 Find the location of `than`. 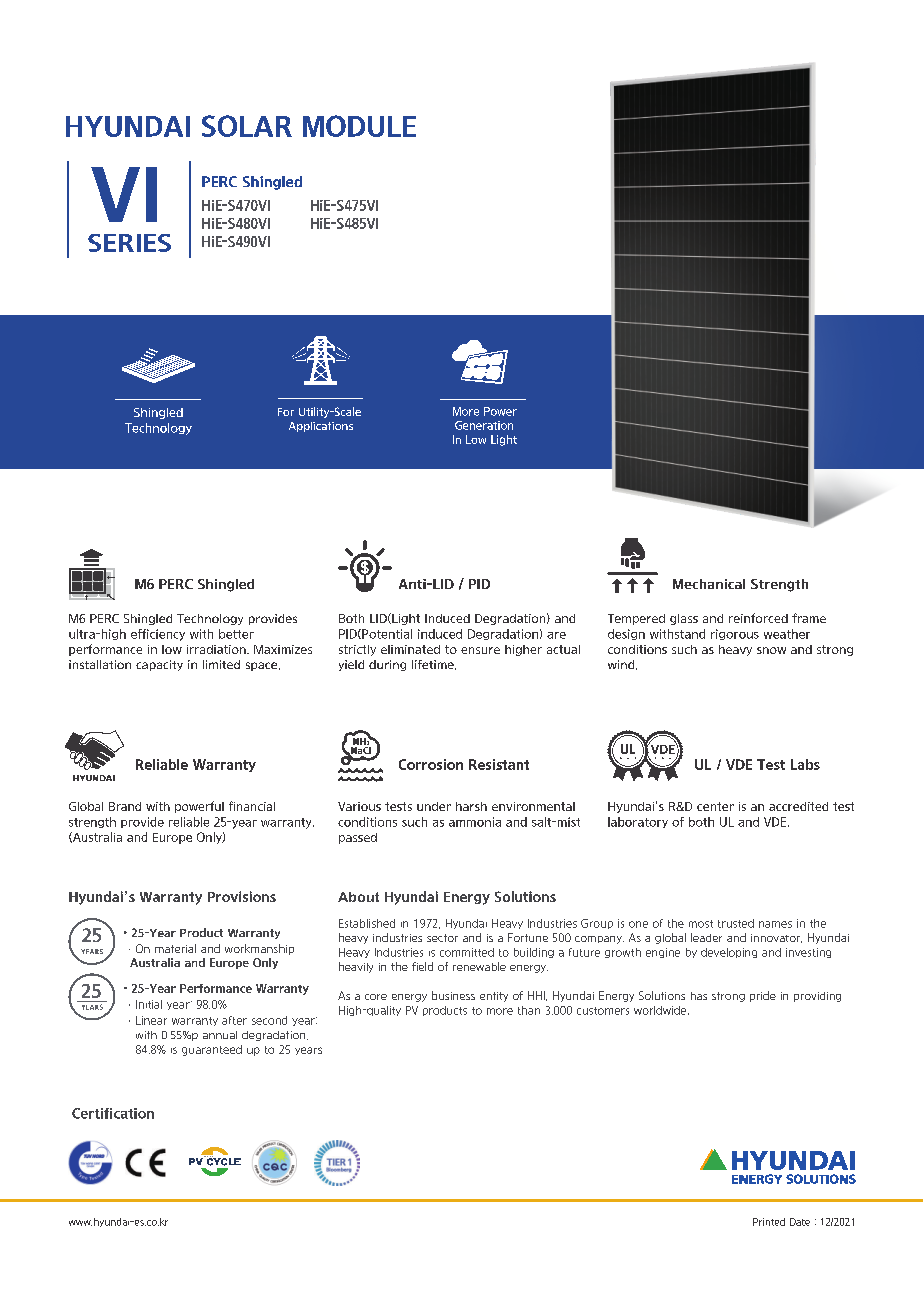

than is located at coordinates (529, 1010).
